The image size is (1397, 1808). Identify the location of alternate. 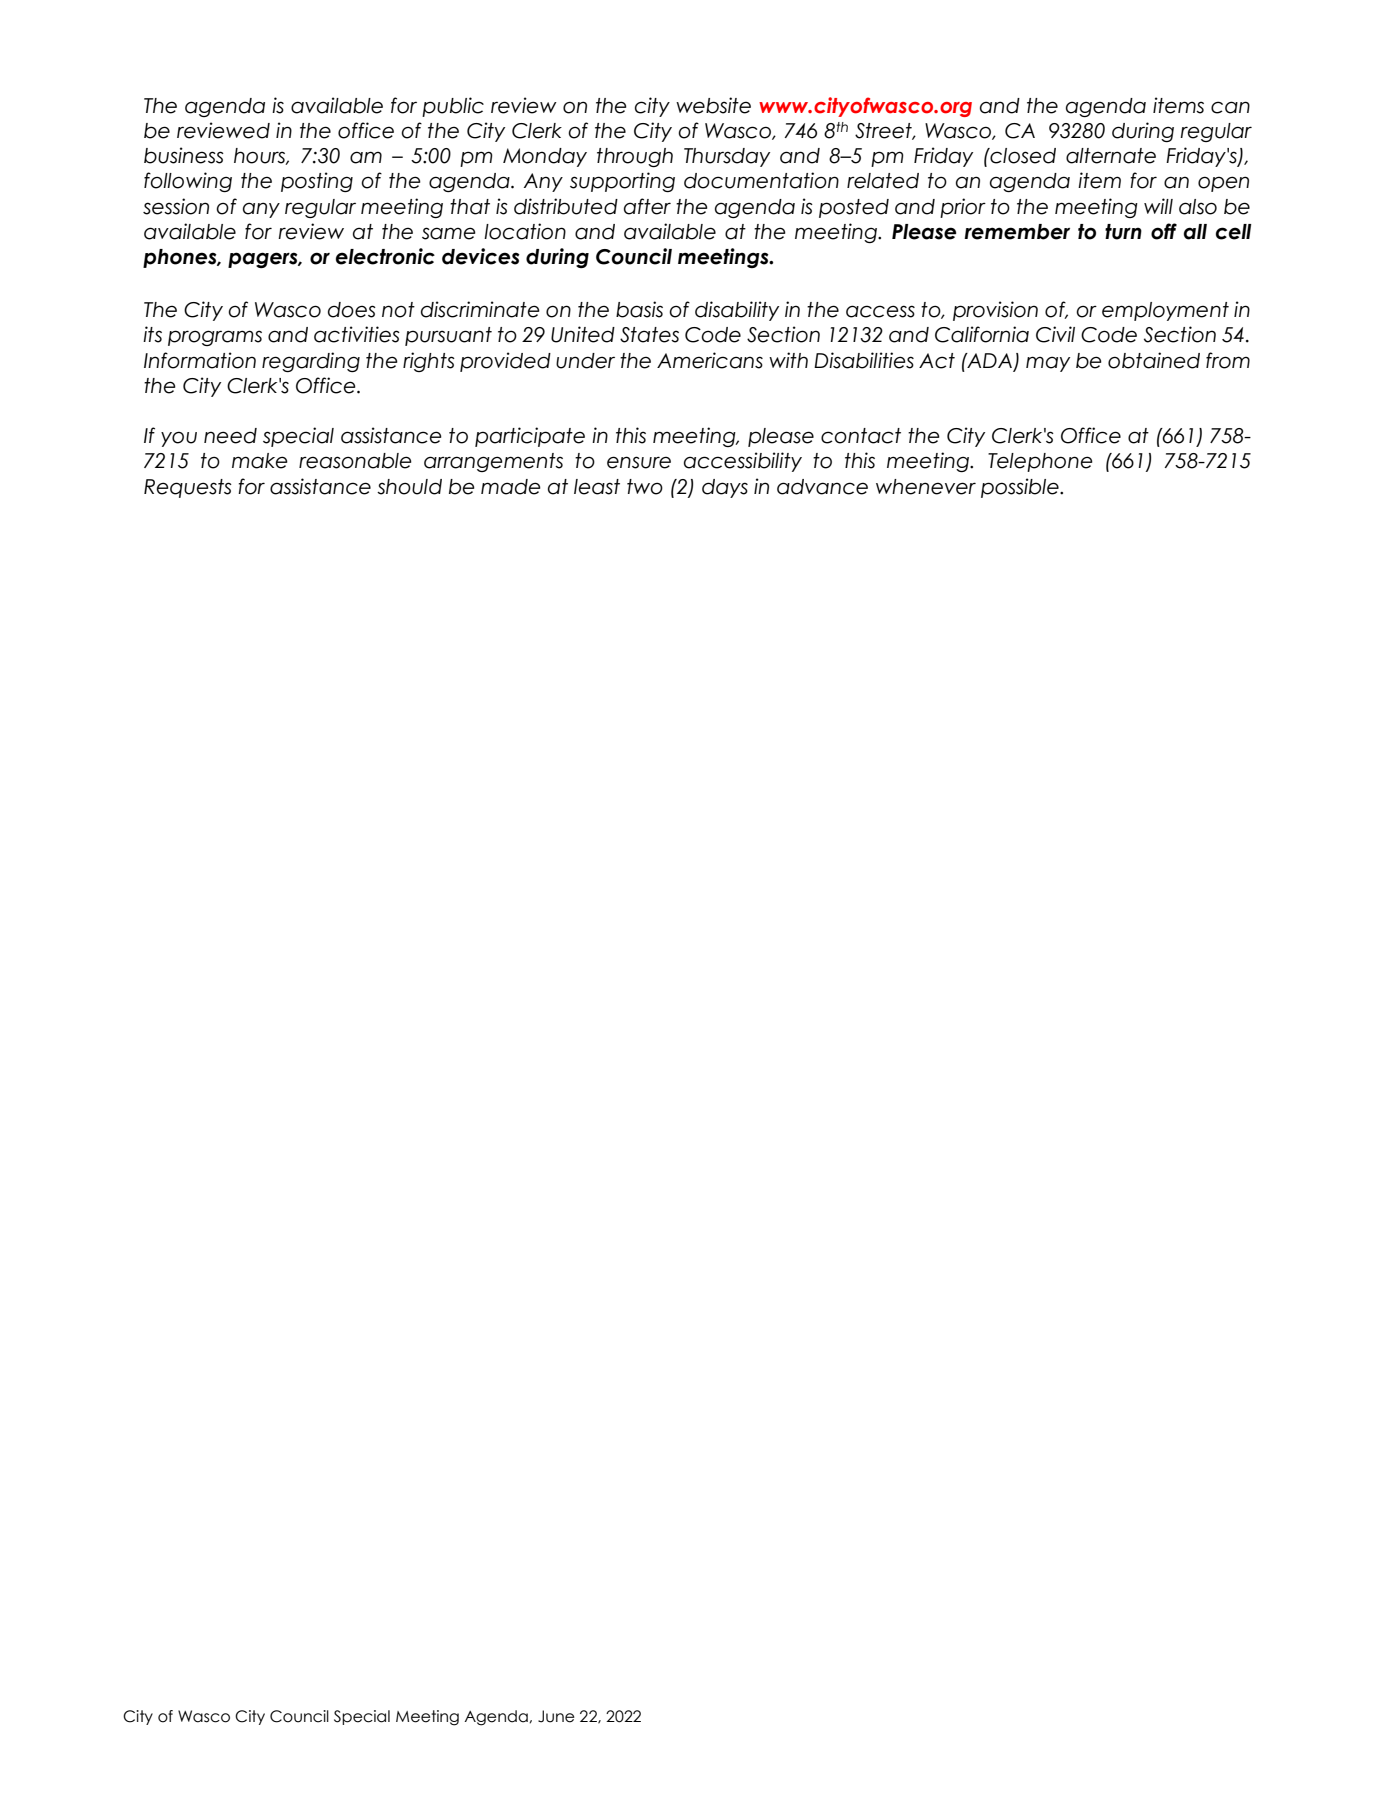
(1111, 156).
